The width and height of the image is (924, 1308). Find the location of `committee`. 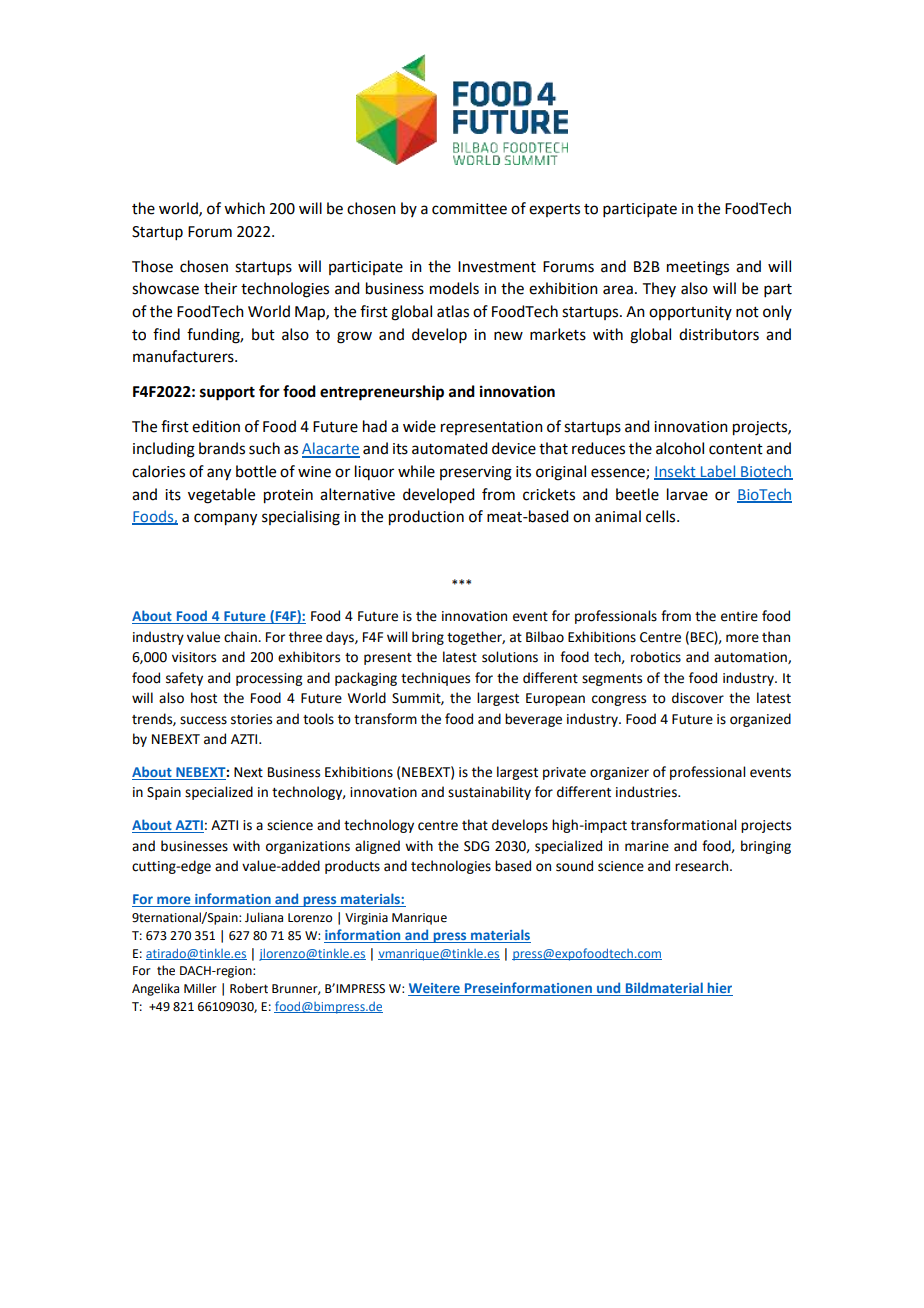

committee is located at coordinates (469, 209).
